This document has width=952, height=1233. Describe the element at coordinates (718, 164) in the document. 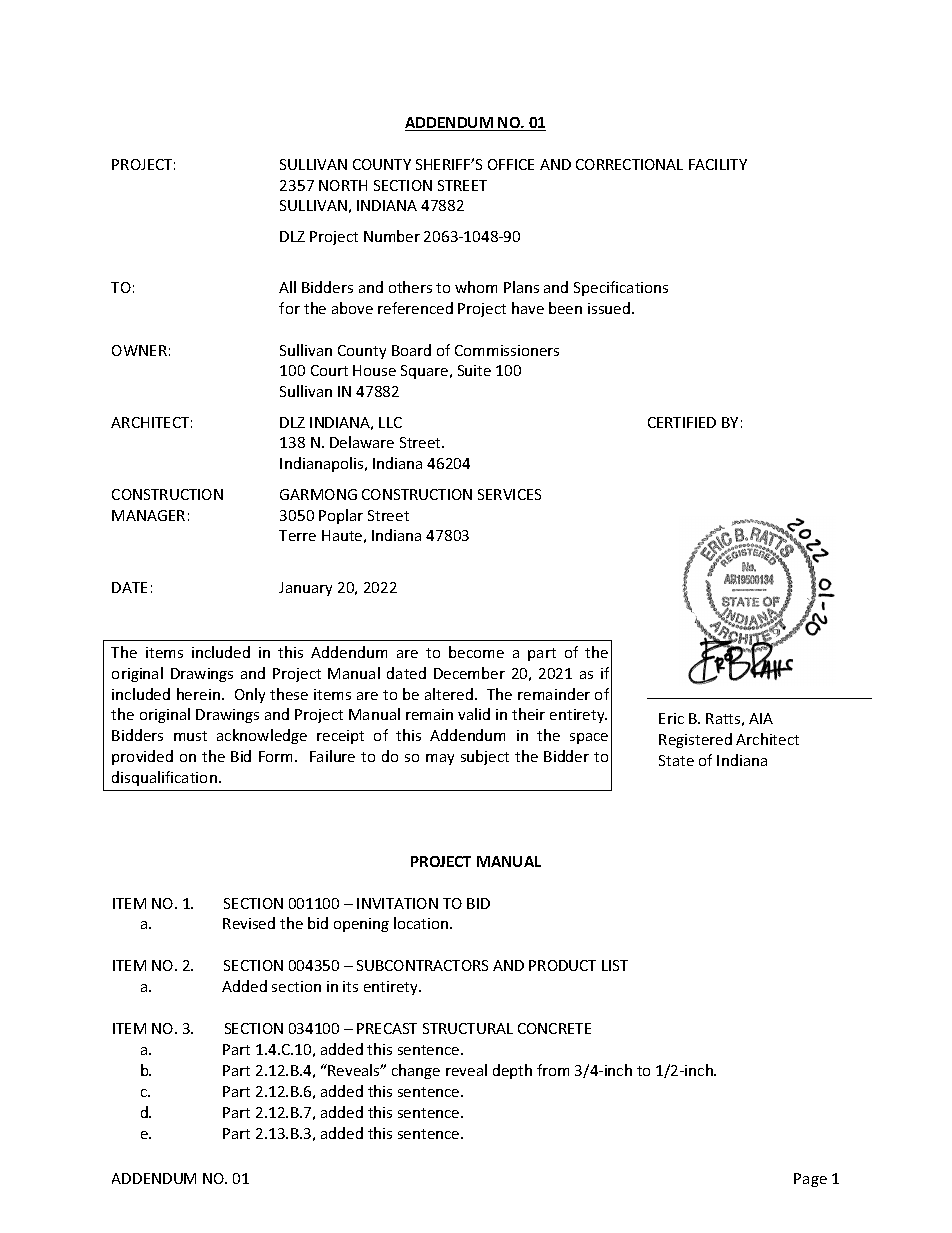

I see `FACILITY` at that location.
